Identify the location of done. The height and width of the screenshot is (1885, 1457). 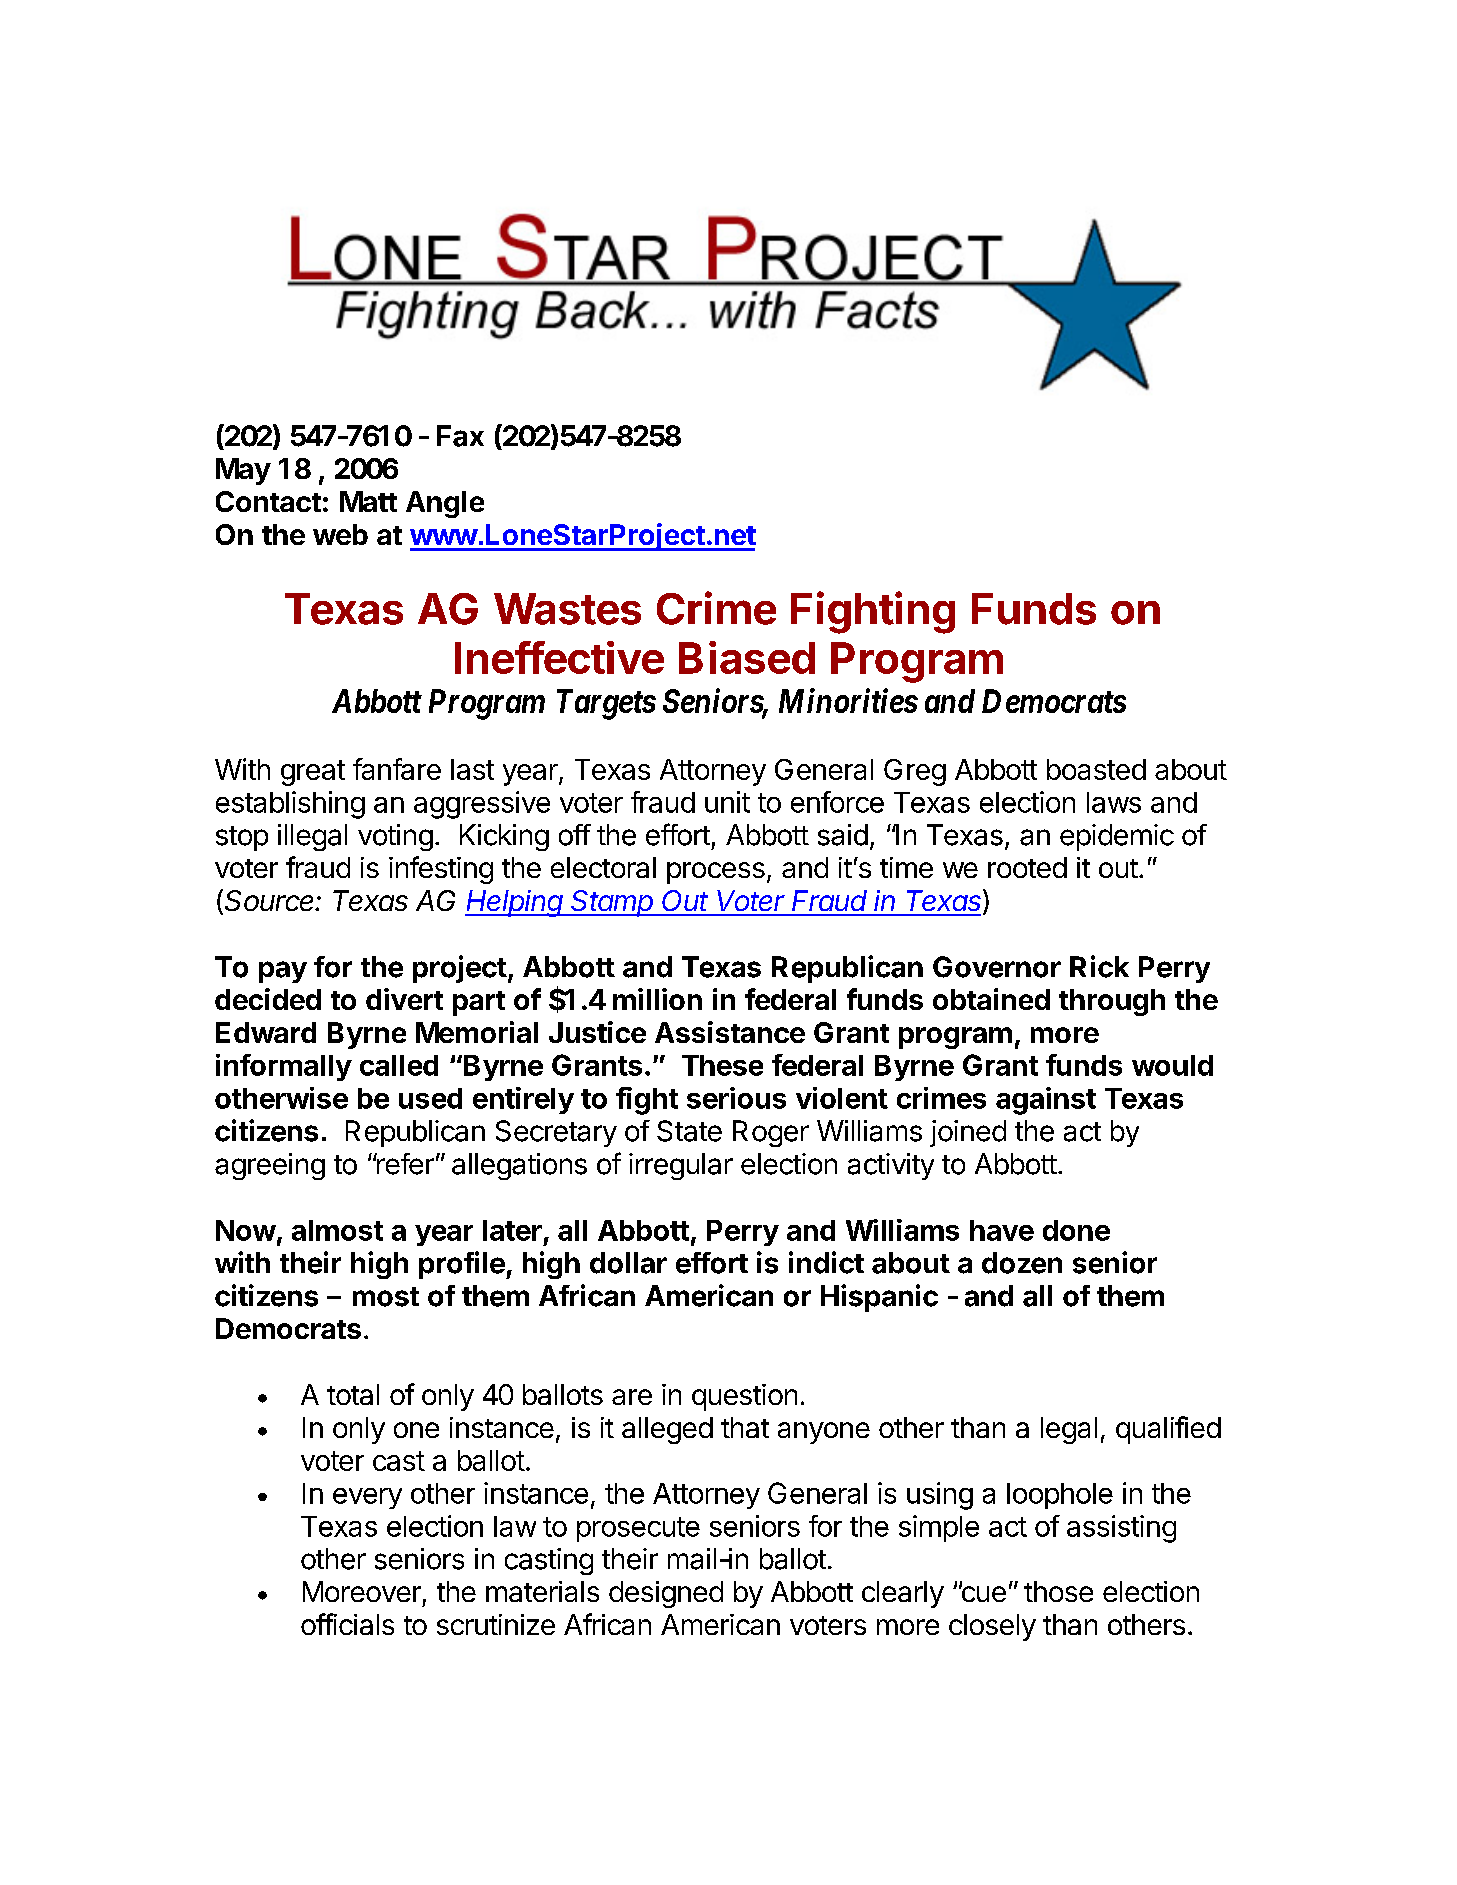
(1076, 1230).
